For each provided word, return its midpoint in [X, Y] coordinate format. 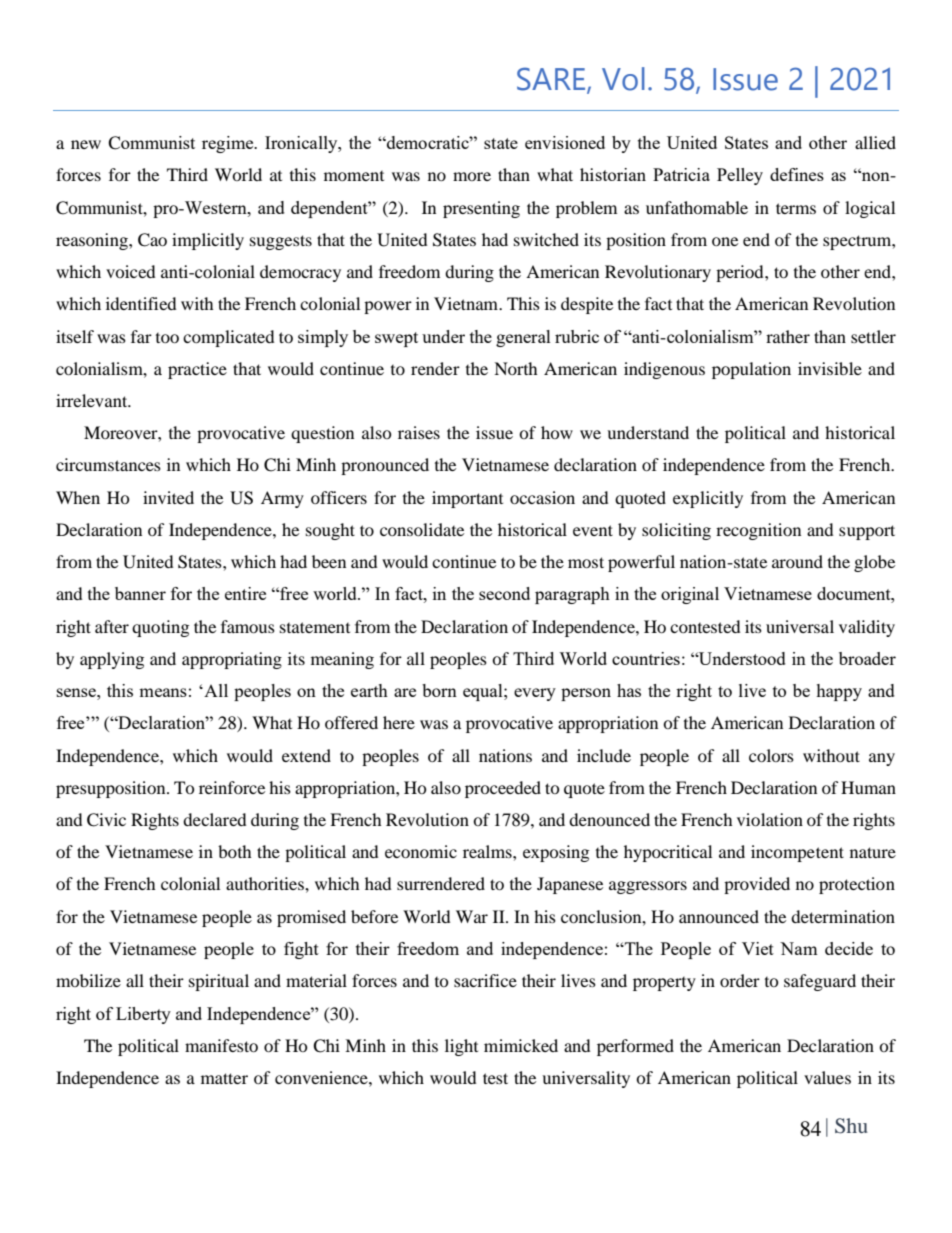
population [751, 370]
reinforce [232, 787]
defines [797, 174]
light [461, 1047]
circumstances [108, 464]
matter [224, 1078]
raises [419, 432]
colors [771, 755]
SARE [552, 79]
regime [229, 144]
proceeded [503, 789]
